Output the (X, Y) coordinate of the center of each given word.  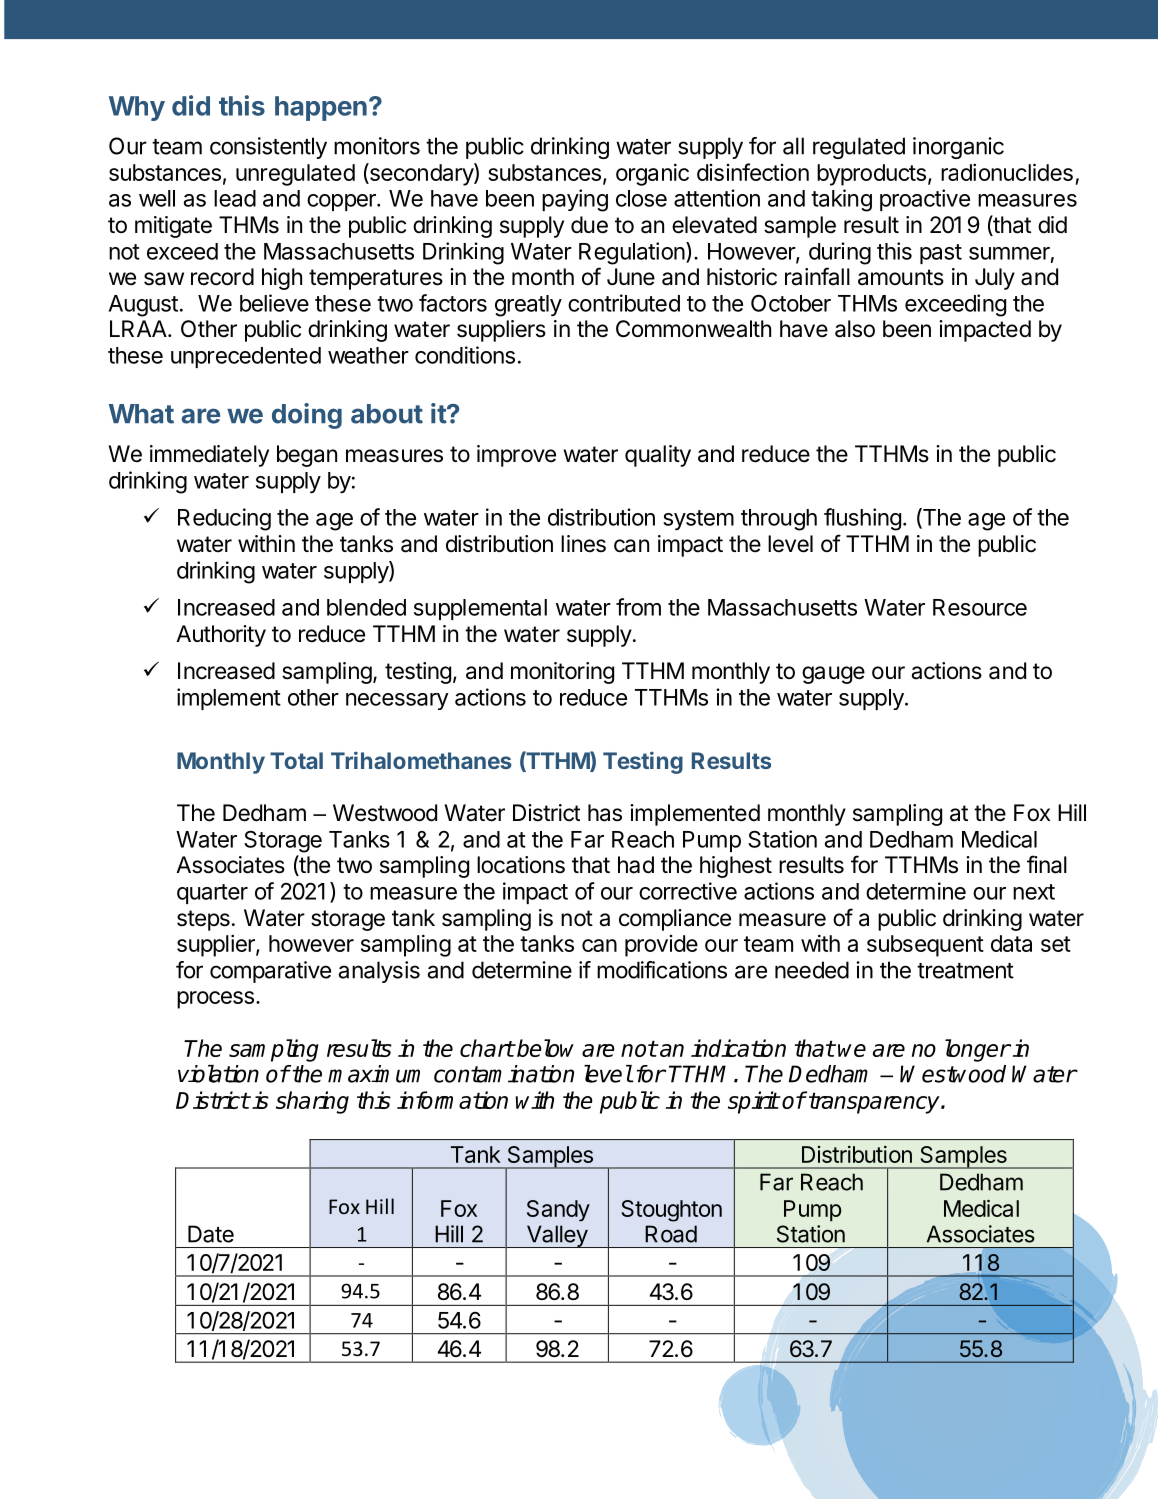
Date (211, 1234)
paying (575, 200)
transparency (875, 1103)
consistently (268, 148)
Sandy (558, 1211)
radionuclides (1007, 172)
